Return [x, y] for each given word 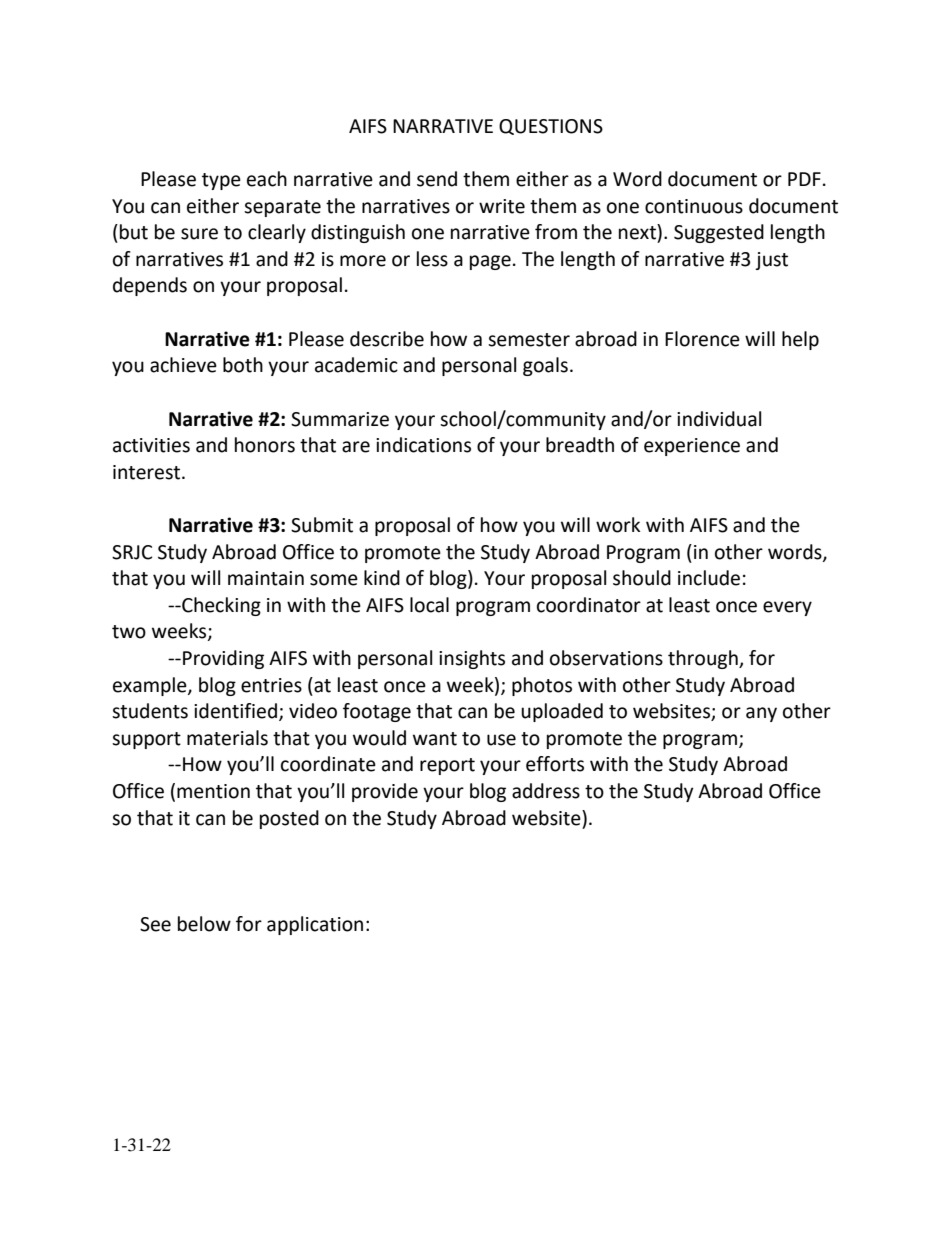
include [709, 578]
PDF [804, 179]
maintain [266, 578]
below [204, 924]
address [546, 791]
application [315, 925]
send [437, 179]
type [221, 181]
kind [382, 578]
